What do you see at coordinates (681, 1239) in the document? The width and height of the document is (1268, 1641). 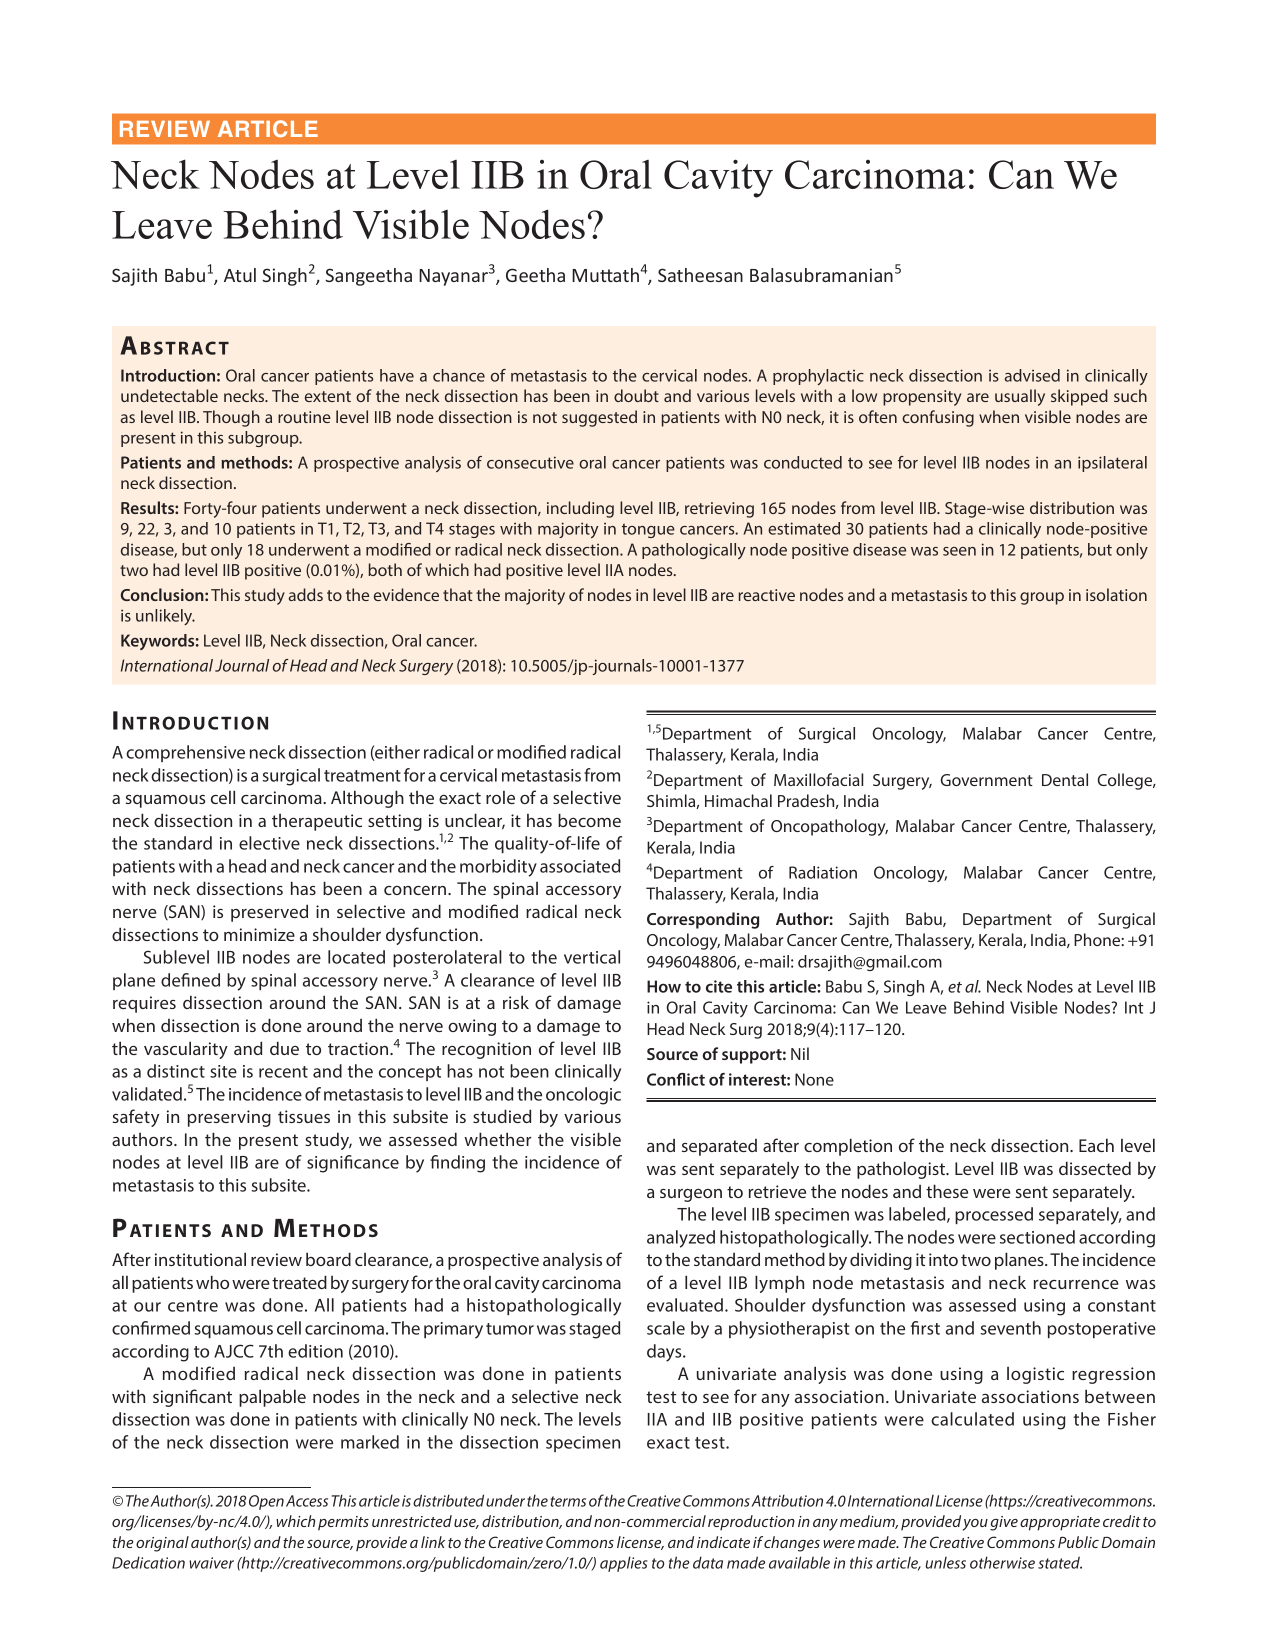 I see `analyzed` at bounding box center [681, 1239].
